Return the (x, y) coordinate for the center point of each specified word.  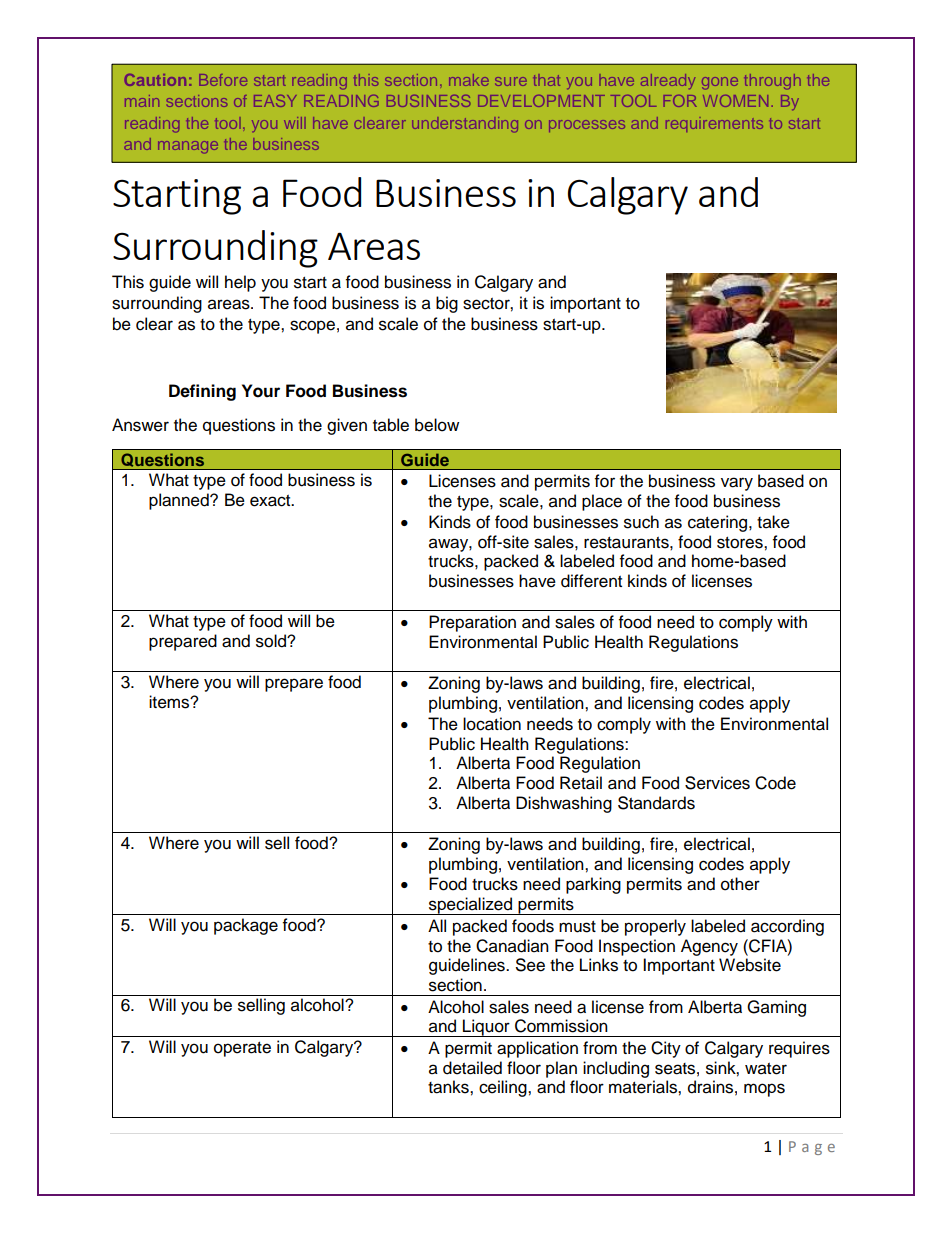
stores (741, 543)
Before (223, 80)
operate (242, 1049)
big (447, 304)
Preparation (472, 623)
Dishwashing (564, 804)
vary (737, 484)
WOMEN (735, 101)
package (246, 926)
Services (717, 783)
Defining (202, 392)
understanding (465, 125)
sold (272, 641)
